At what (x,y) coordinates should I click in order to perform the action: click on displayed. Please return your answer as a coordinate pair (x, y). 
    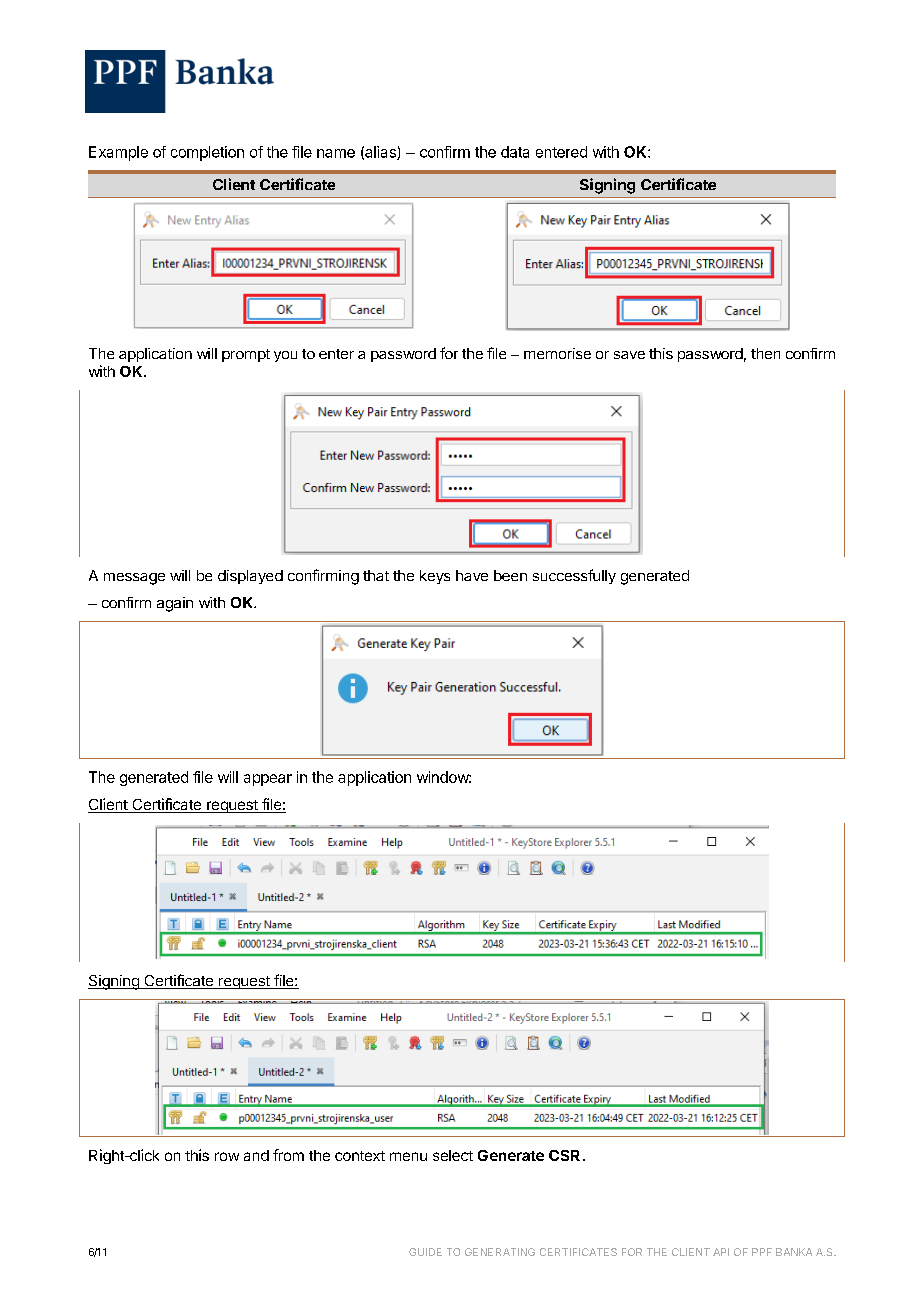
    Looking at the image, I should click on (250, 577).
